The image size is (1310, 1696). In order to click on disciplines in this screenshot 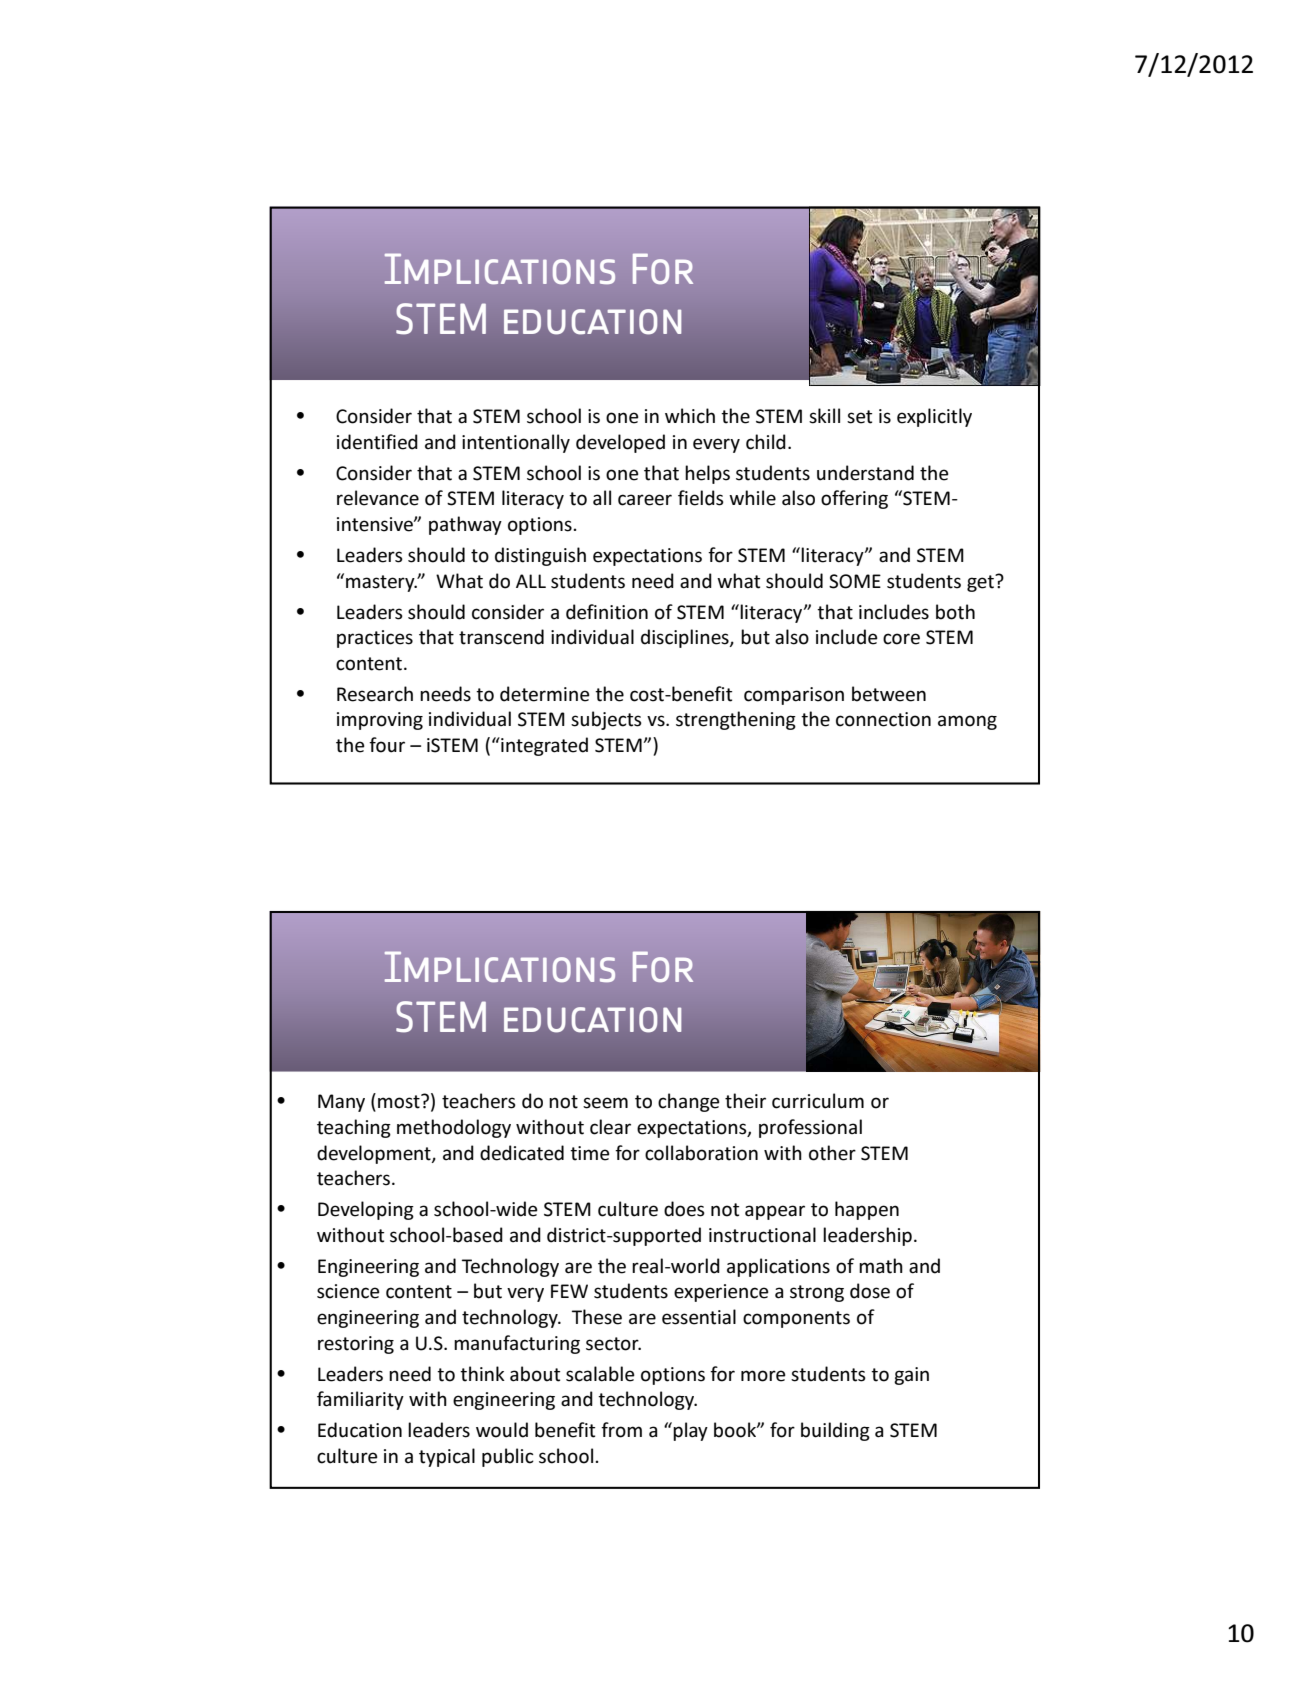, I will do `click(686, 638)`.
